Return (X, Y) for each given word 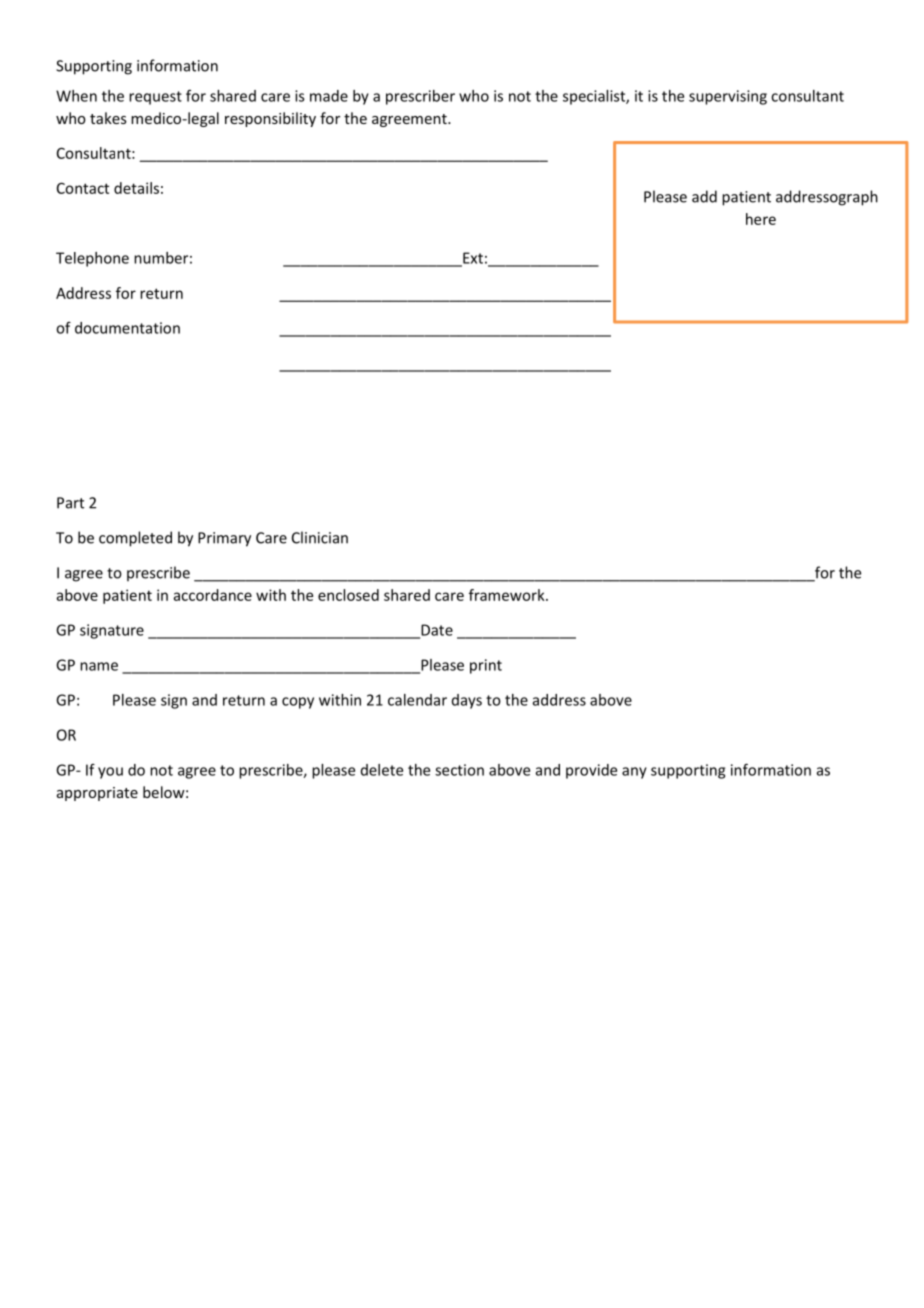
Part (70, 503)
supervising (728, 97)
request (155, 98)
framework (508, 595)
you (110, 773)
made (329, 96)
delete (382, 770)
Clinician (320, 537)
